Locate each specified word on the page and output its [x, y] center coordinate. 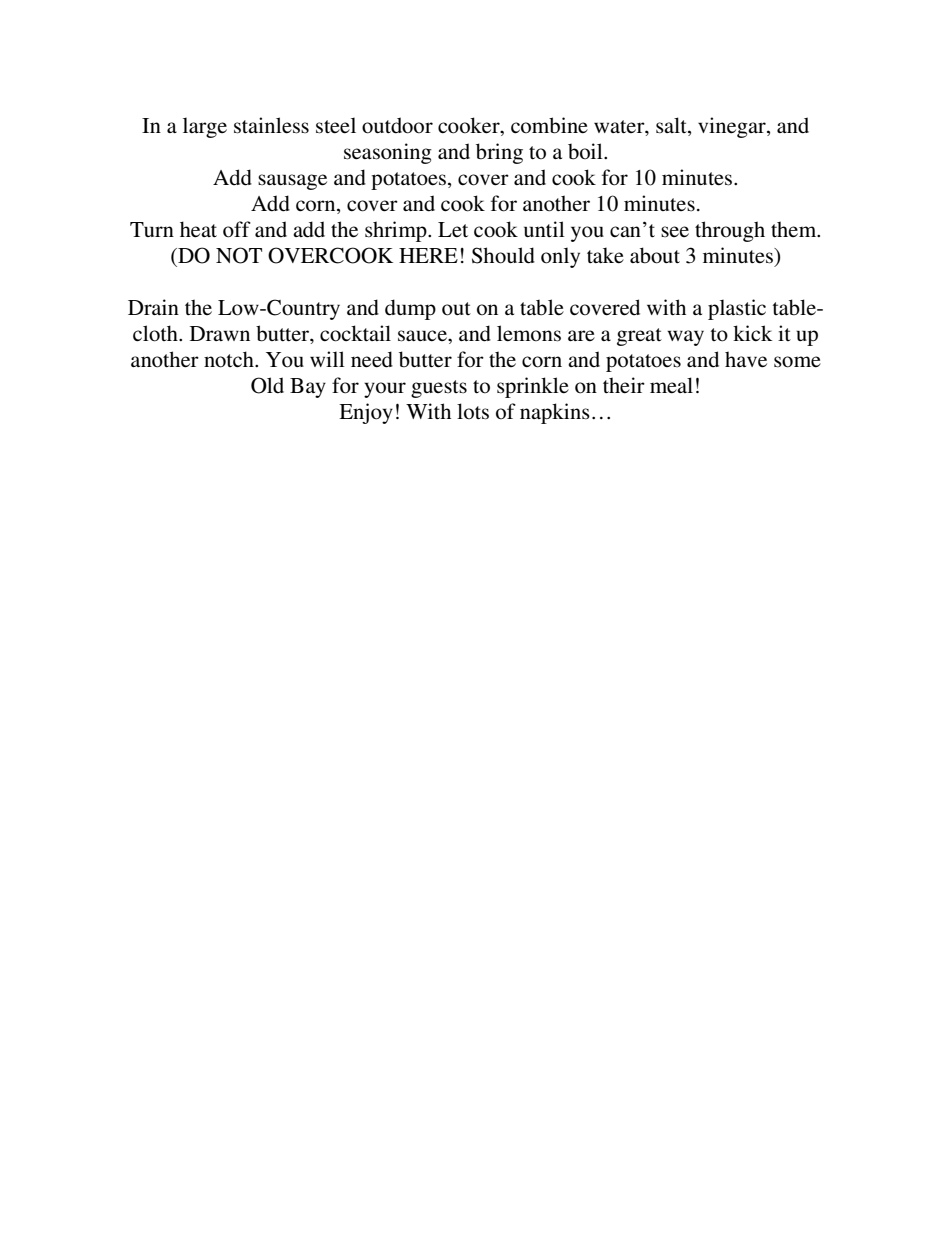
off [237, 229]
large [205, 127]
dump [410, 309]
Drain [153, 307]
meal [671, 385]
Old [267, 385]
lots [473, 411]
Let [453, 230]
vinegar [733, 127]
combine [549, 125]
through [730, 231]
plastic [737, 309]
